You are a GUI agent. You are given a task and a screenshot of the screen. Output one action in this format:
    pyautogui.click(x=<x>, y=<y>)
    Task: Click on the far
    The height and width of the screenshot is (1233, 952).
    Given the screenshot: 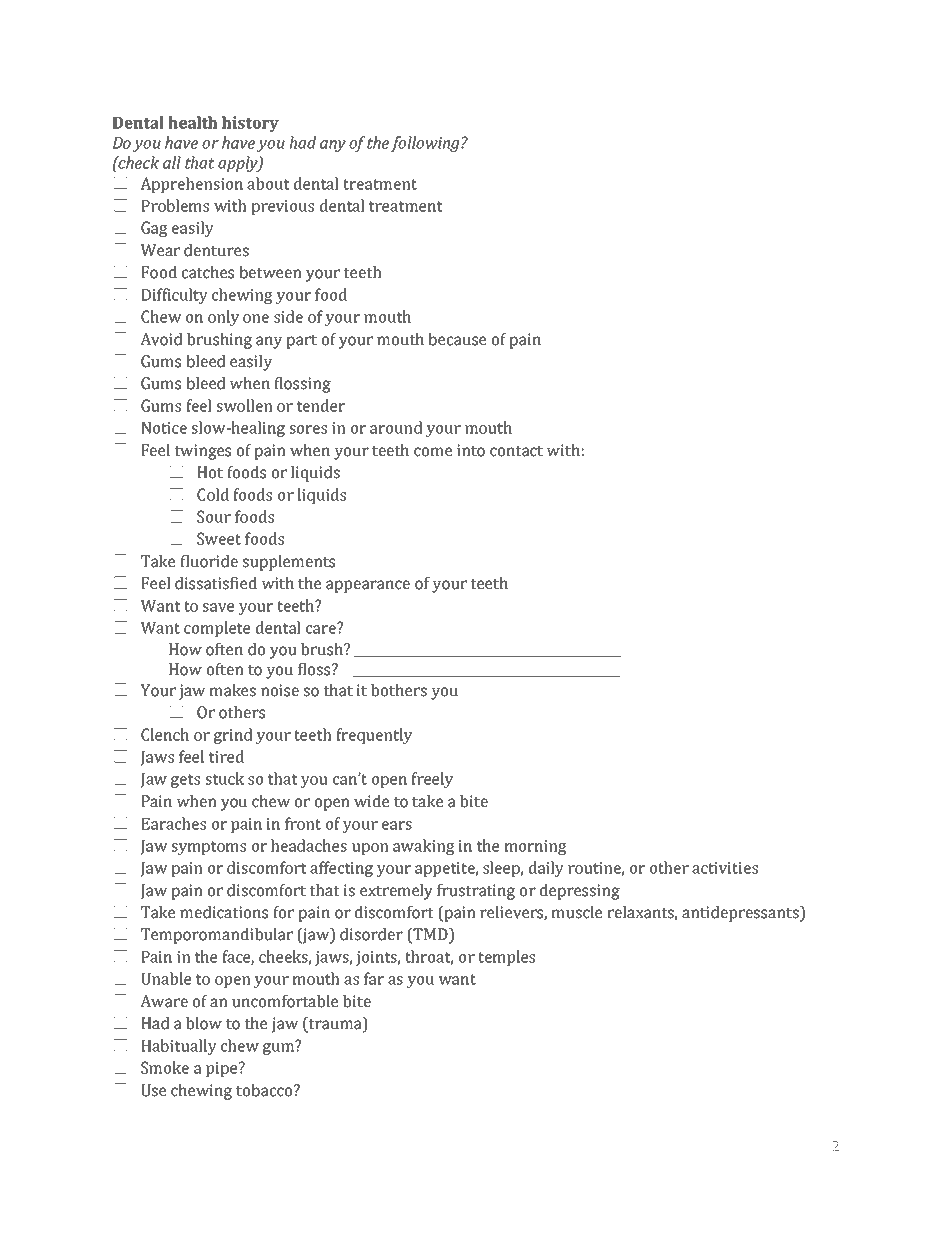 What is the action you would take?
    pyautogui.click(x=374, y=978)
